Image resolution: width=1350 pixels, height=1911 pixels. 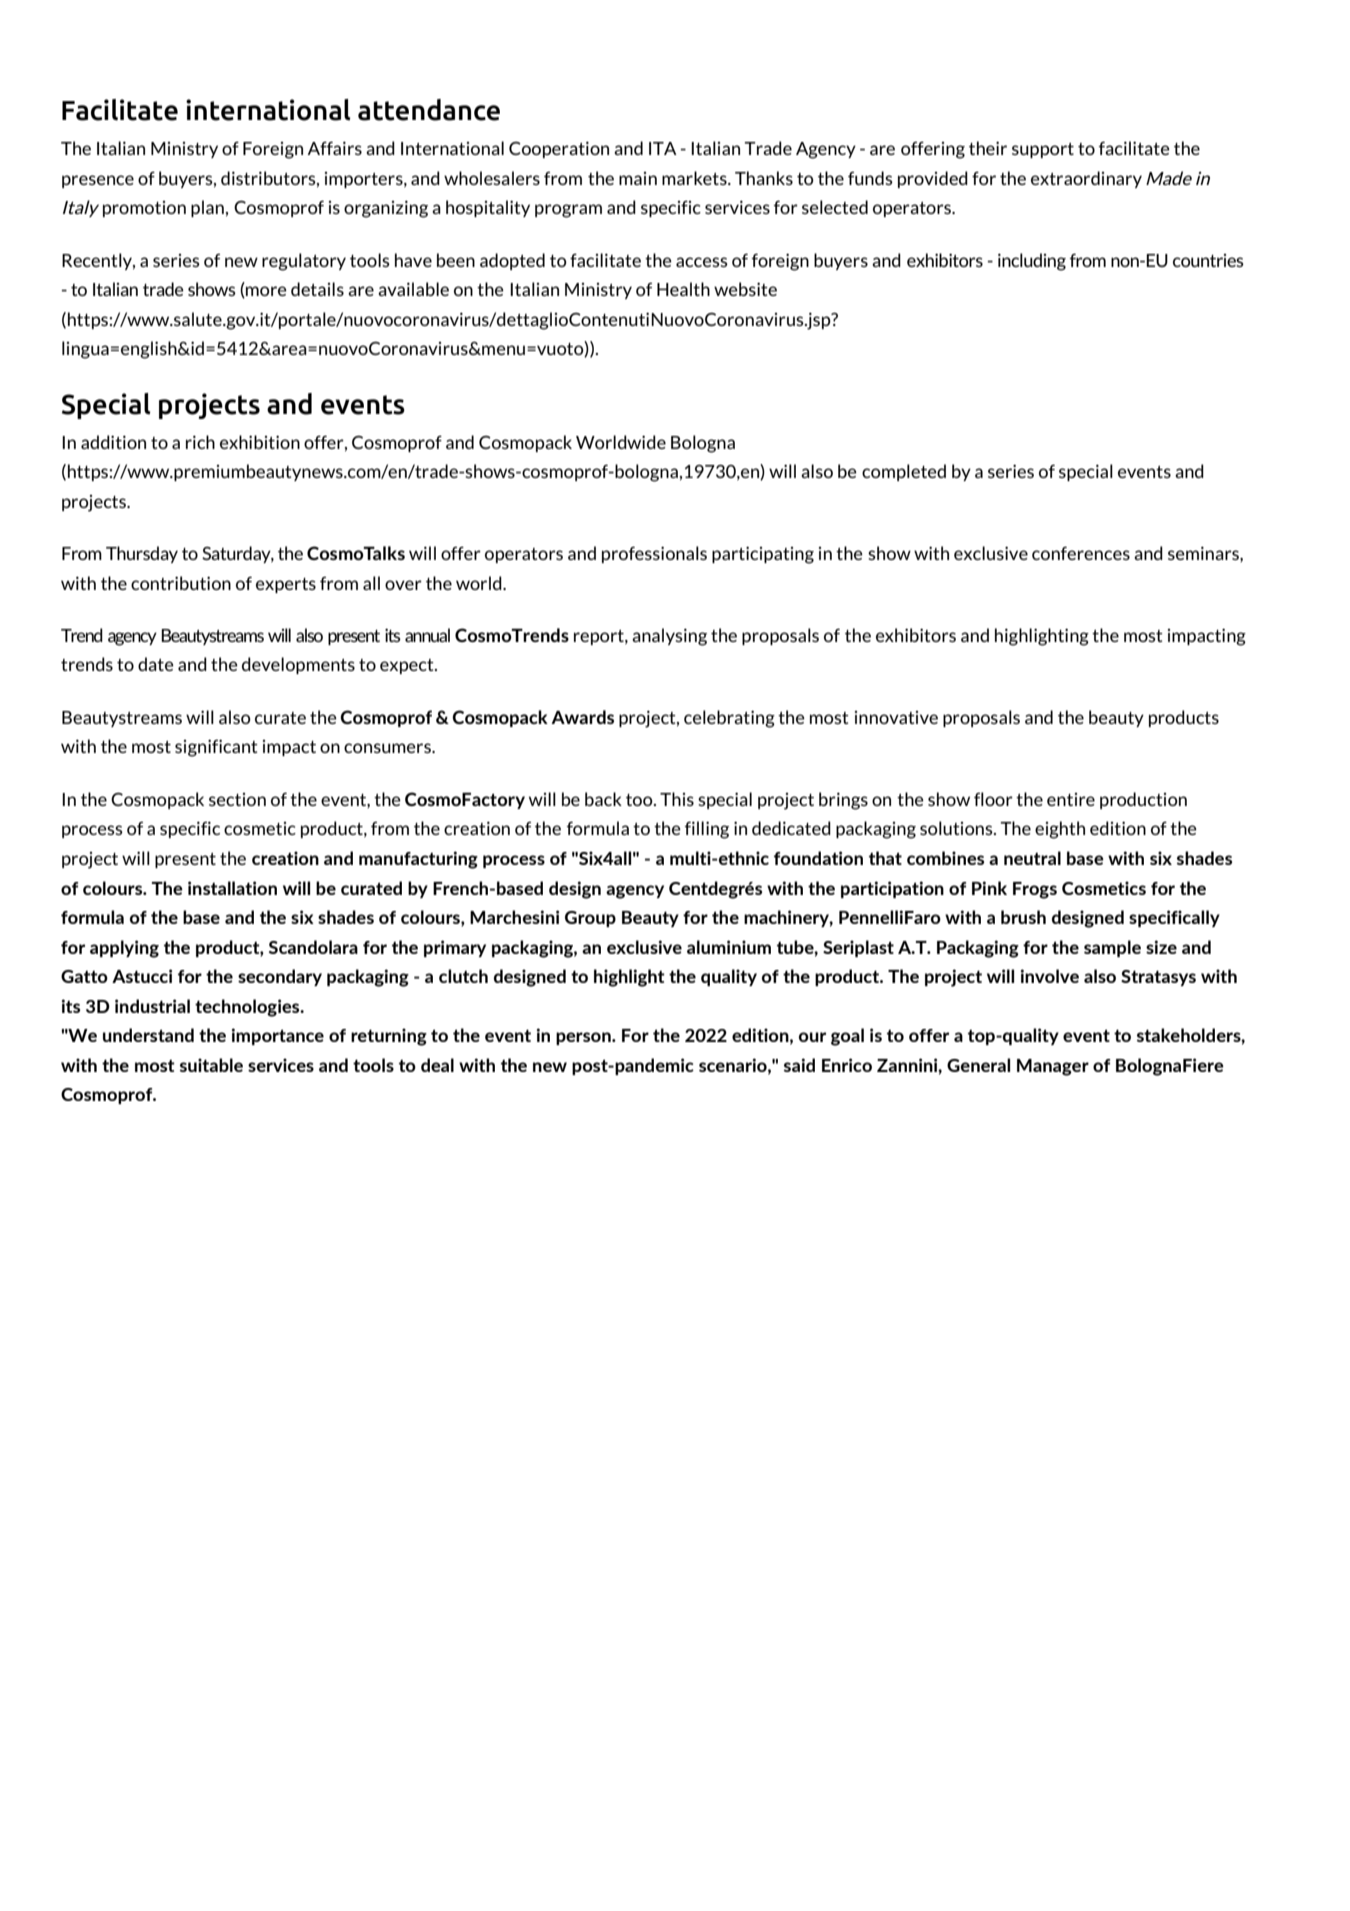 I want to click on rich, so click(x=200, y=442).
